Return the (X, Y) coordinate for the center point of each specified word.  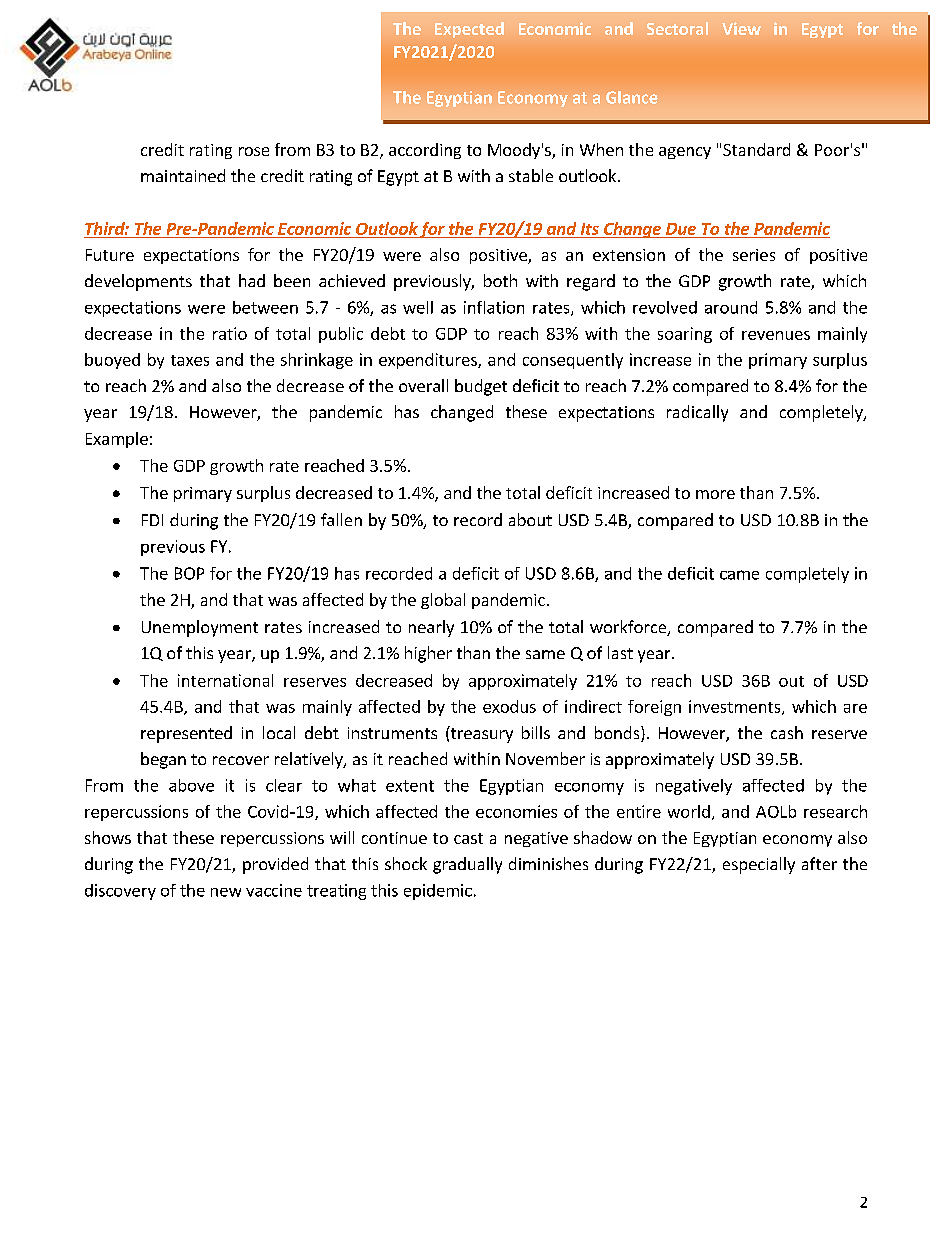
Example (117, 440)
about (530, 519)
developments (138, 282)
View (741, 28)
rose (254, 151)
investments (736, 707)
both (500, 280)
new (226, 892)
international (225, 680)
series (754, 255)
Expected (469, 30)
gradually (467, 865)
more (715, 494)
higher (428, 654)
